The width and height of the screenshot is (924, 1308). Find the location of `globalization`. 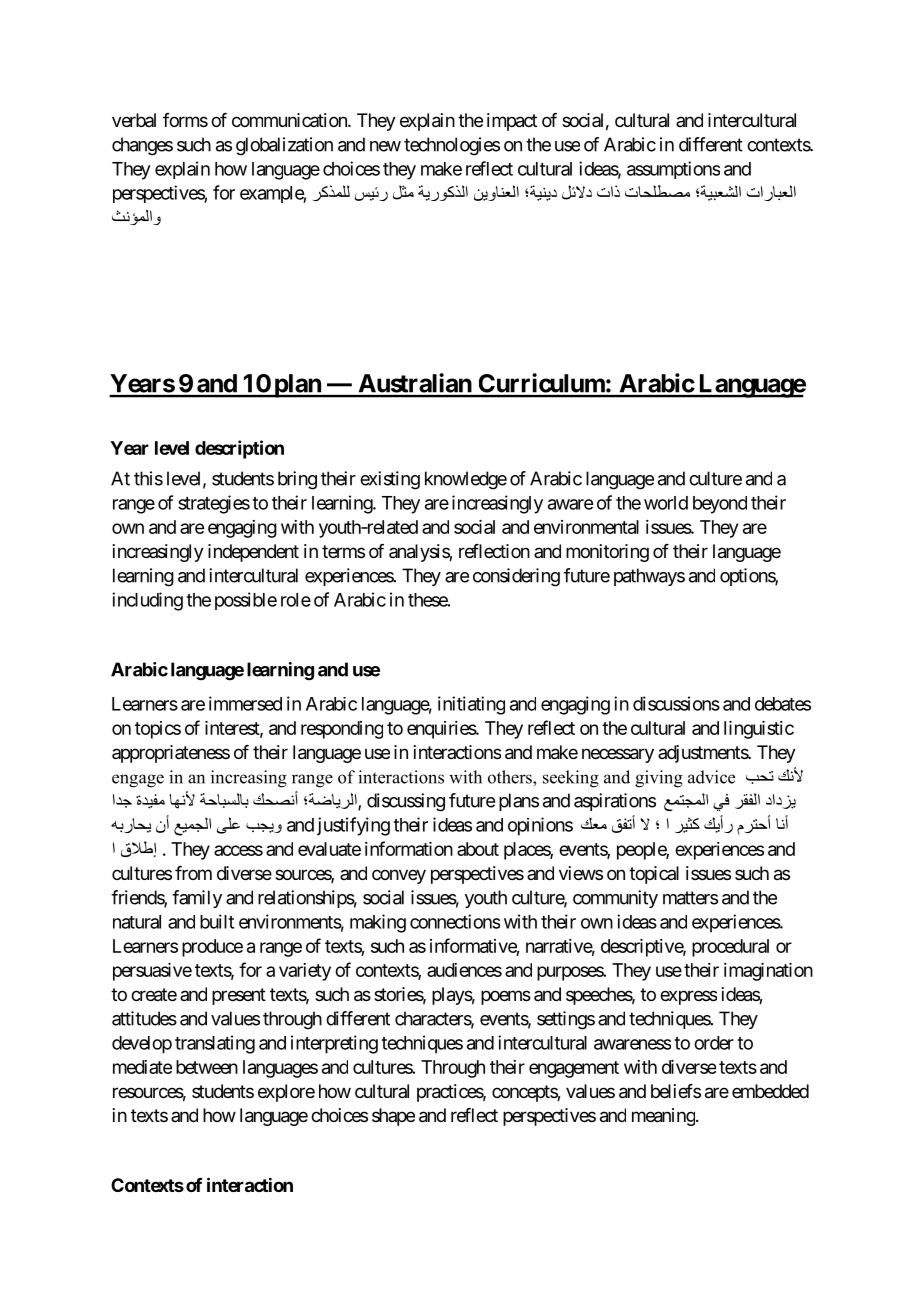

globalization is located at coordinates (284, 146).
